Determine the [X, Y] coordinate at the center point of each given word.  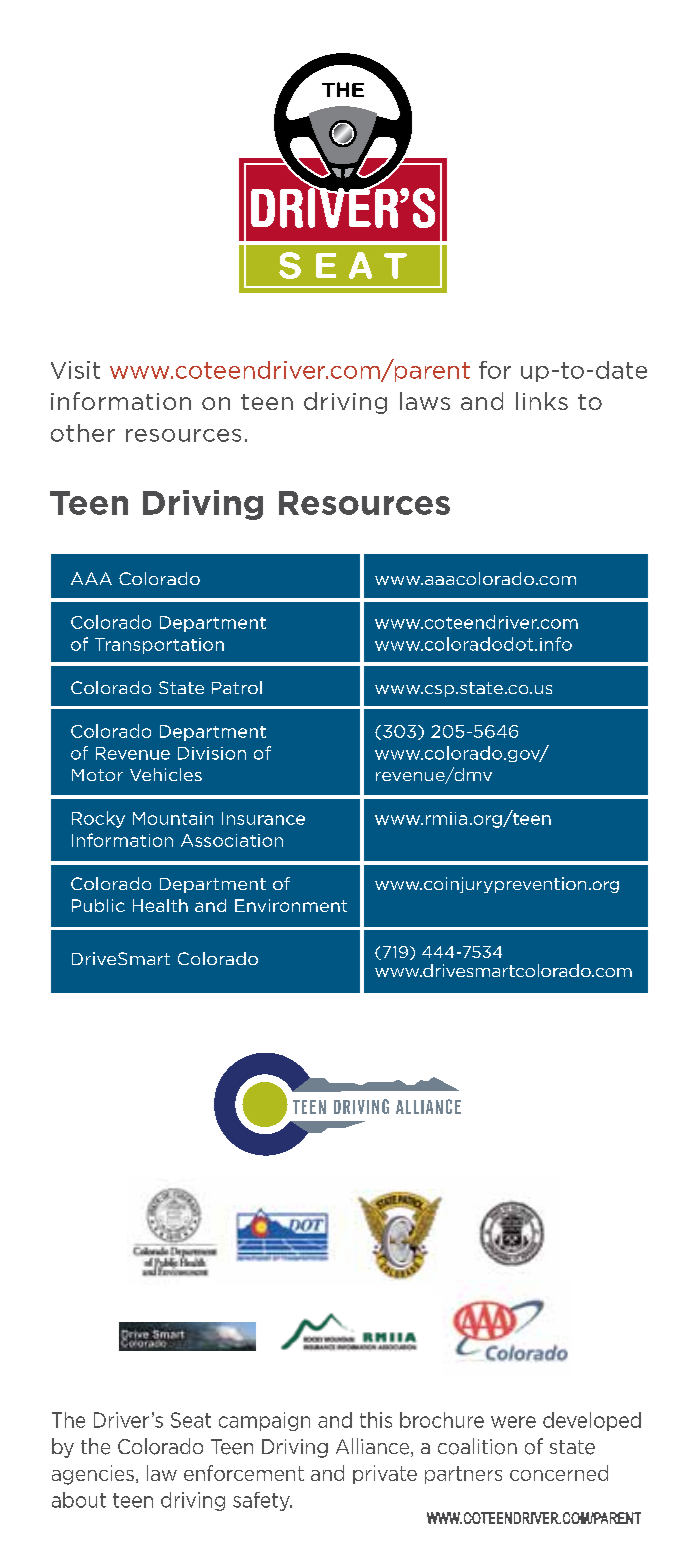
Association [232, 840]
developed [592, 1421]
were [513, 1422]
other [83, 433]
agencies [93, 1475]
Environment [291, 905]
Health [160, 905]
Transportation [159, 646]
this [376, 1420]
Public [98, 905]
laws [425, 401]
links [542, 401]
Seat [191, 1420]
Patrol [237, 687]
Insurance [263, 818]
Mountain [173, 818]
